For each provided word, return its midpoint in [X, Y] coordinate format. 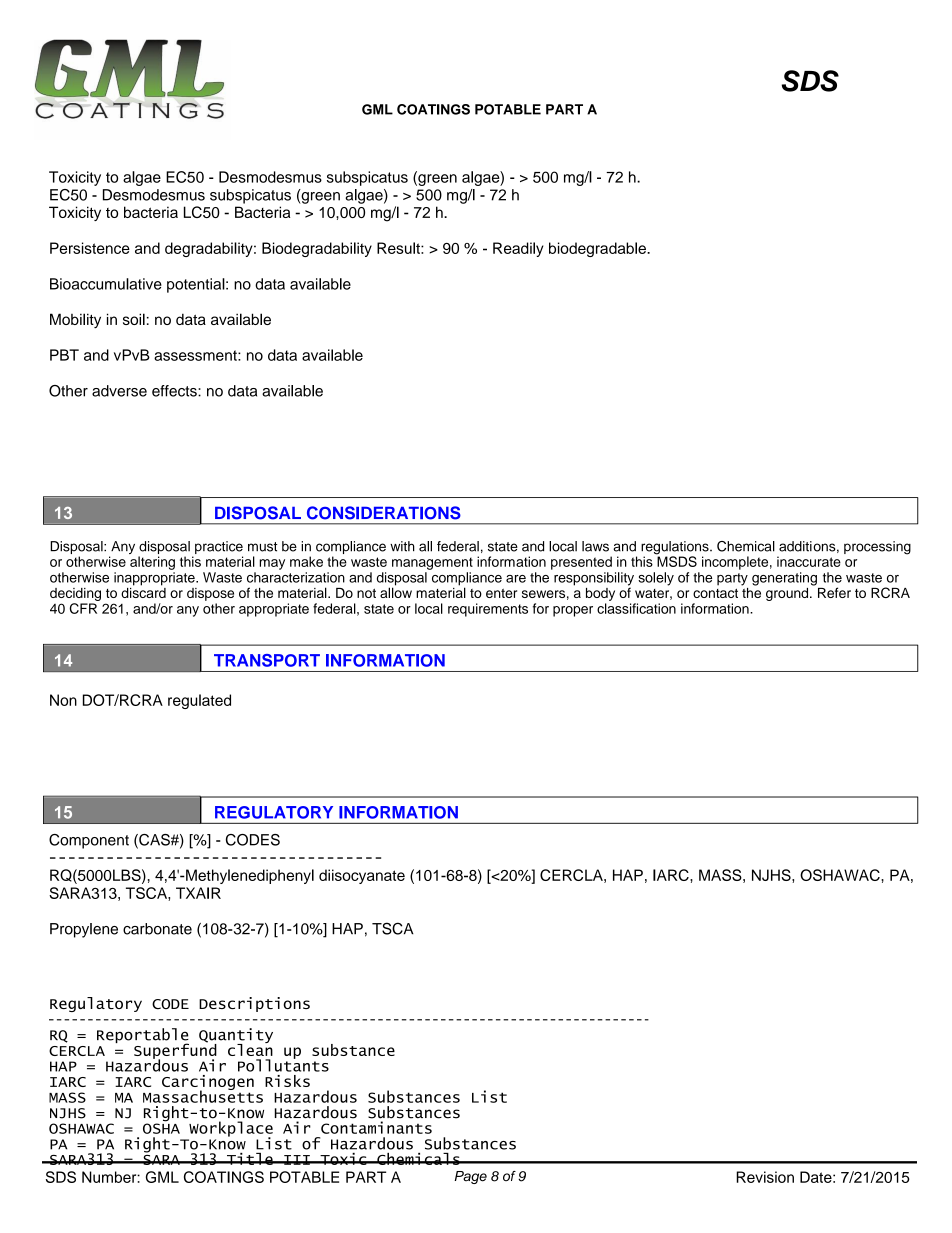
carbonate [157, 929]
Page [470, 1177]
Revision [765, 1177]
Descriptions [254, 1004]
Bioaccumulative [106, 284]
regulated [199, 701]
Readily [518, 249]
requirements [488, 610]
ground [788, 594]
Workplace [231, 1130]
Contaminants [376, 1127]
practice [219, 549]
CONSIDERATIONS [384, 513]
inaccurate [809, 561]
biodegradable [598, 249]
